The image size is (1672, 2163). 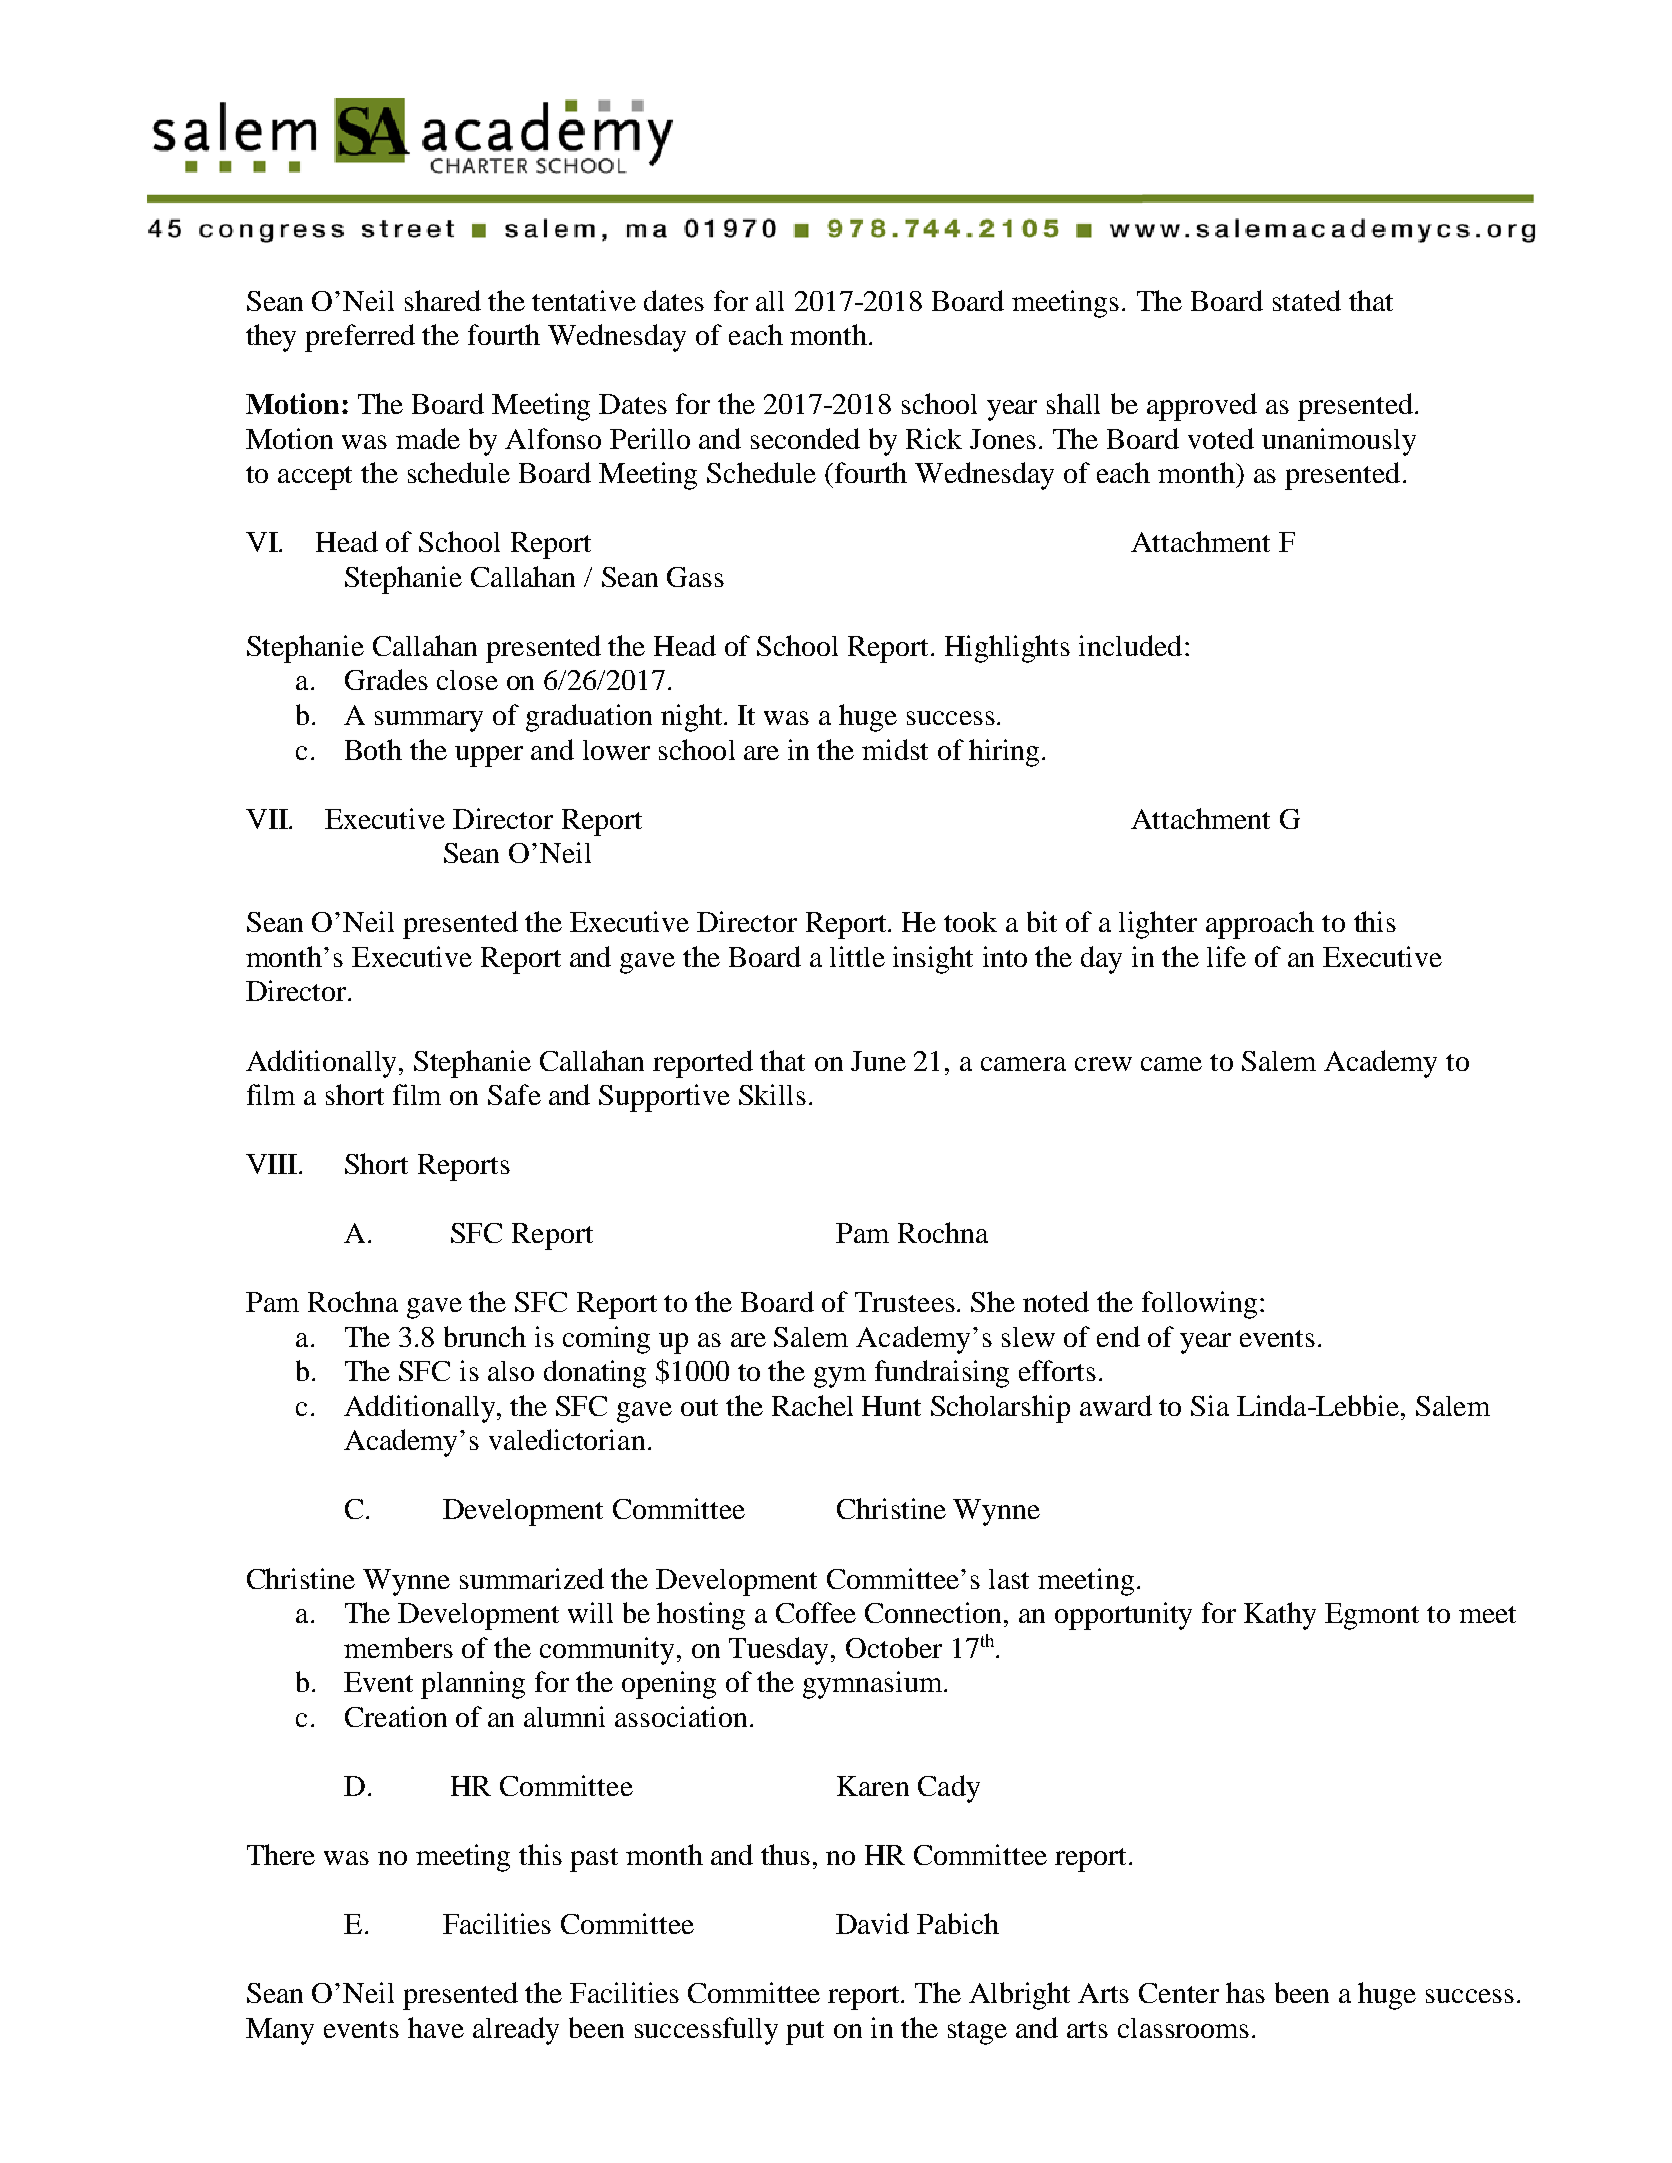 I want to click on have, so click(x=436, y=2027).
